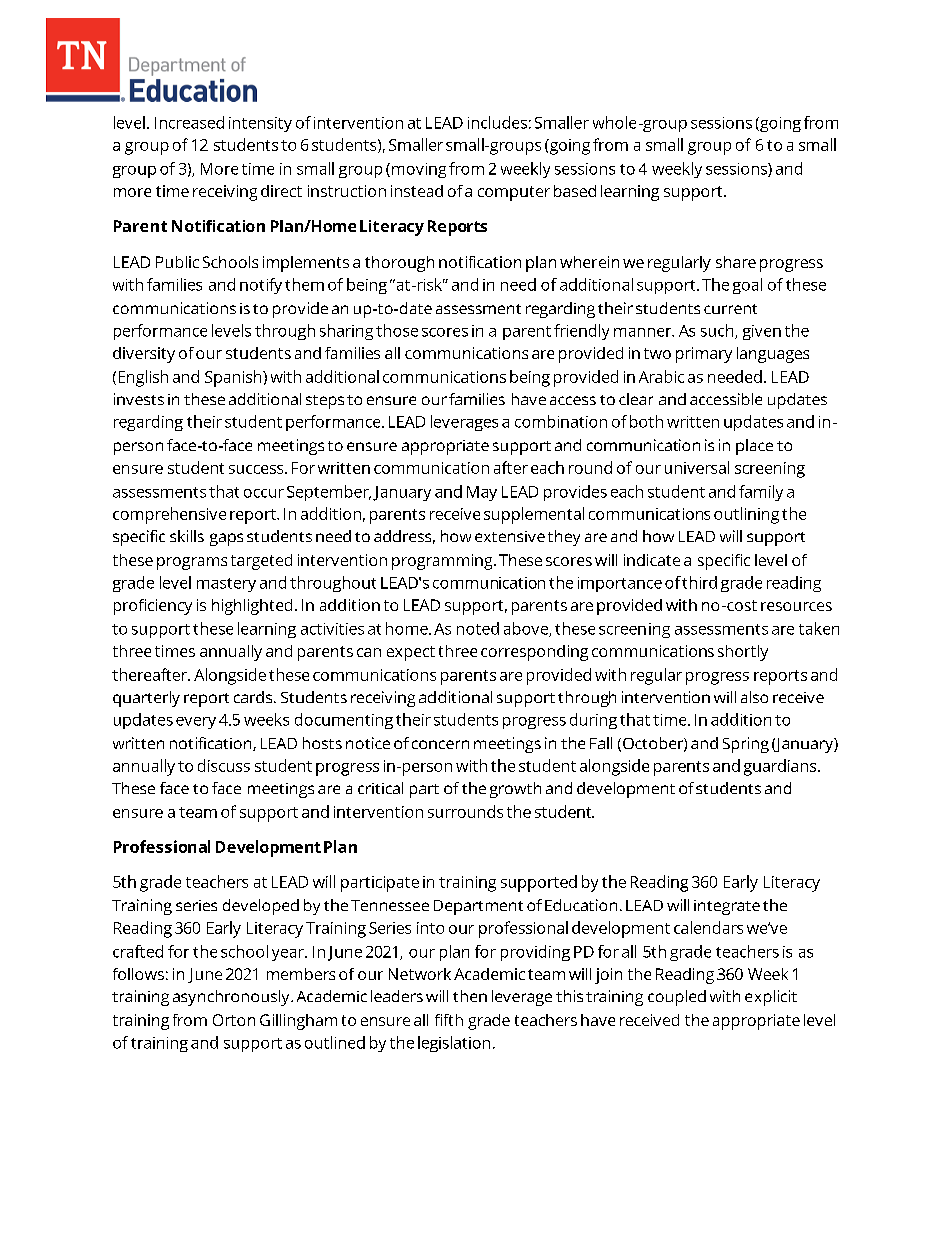  What do you see at coordinates (419, 170) in the document?
I see `moving` at bounding box center [419, 170].
